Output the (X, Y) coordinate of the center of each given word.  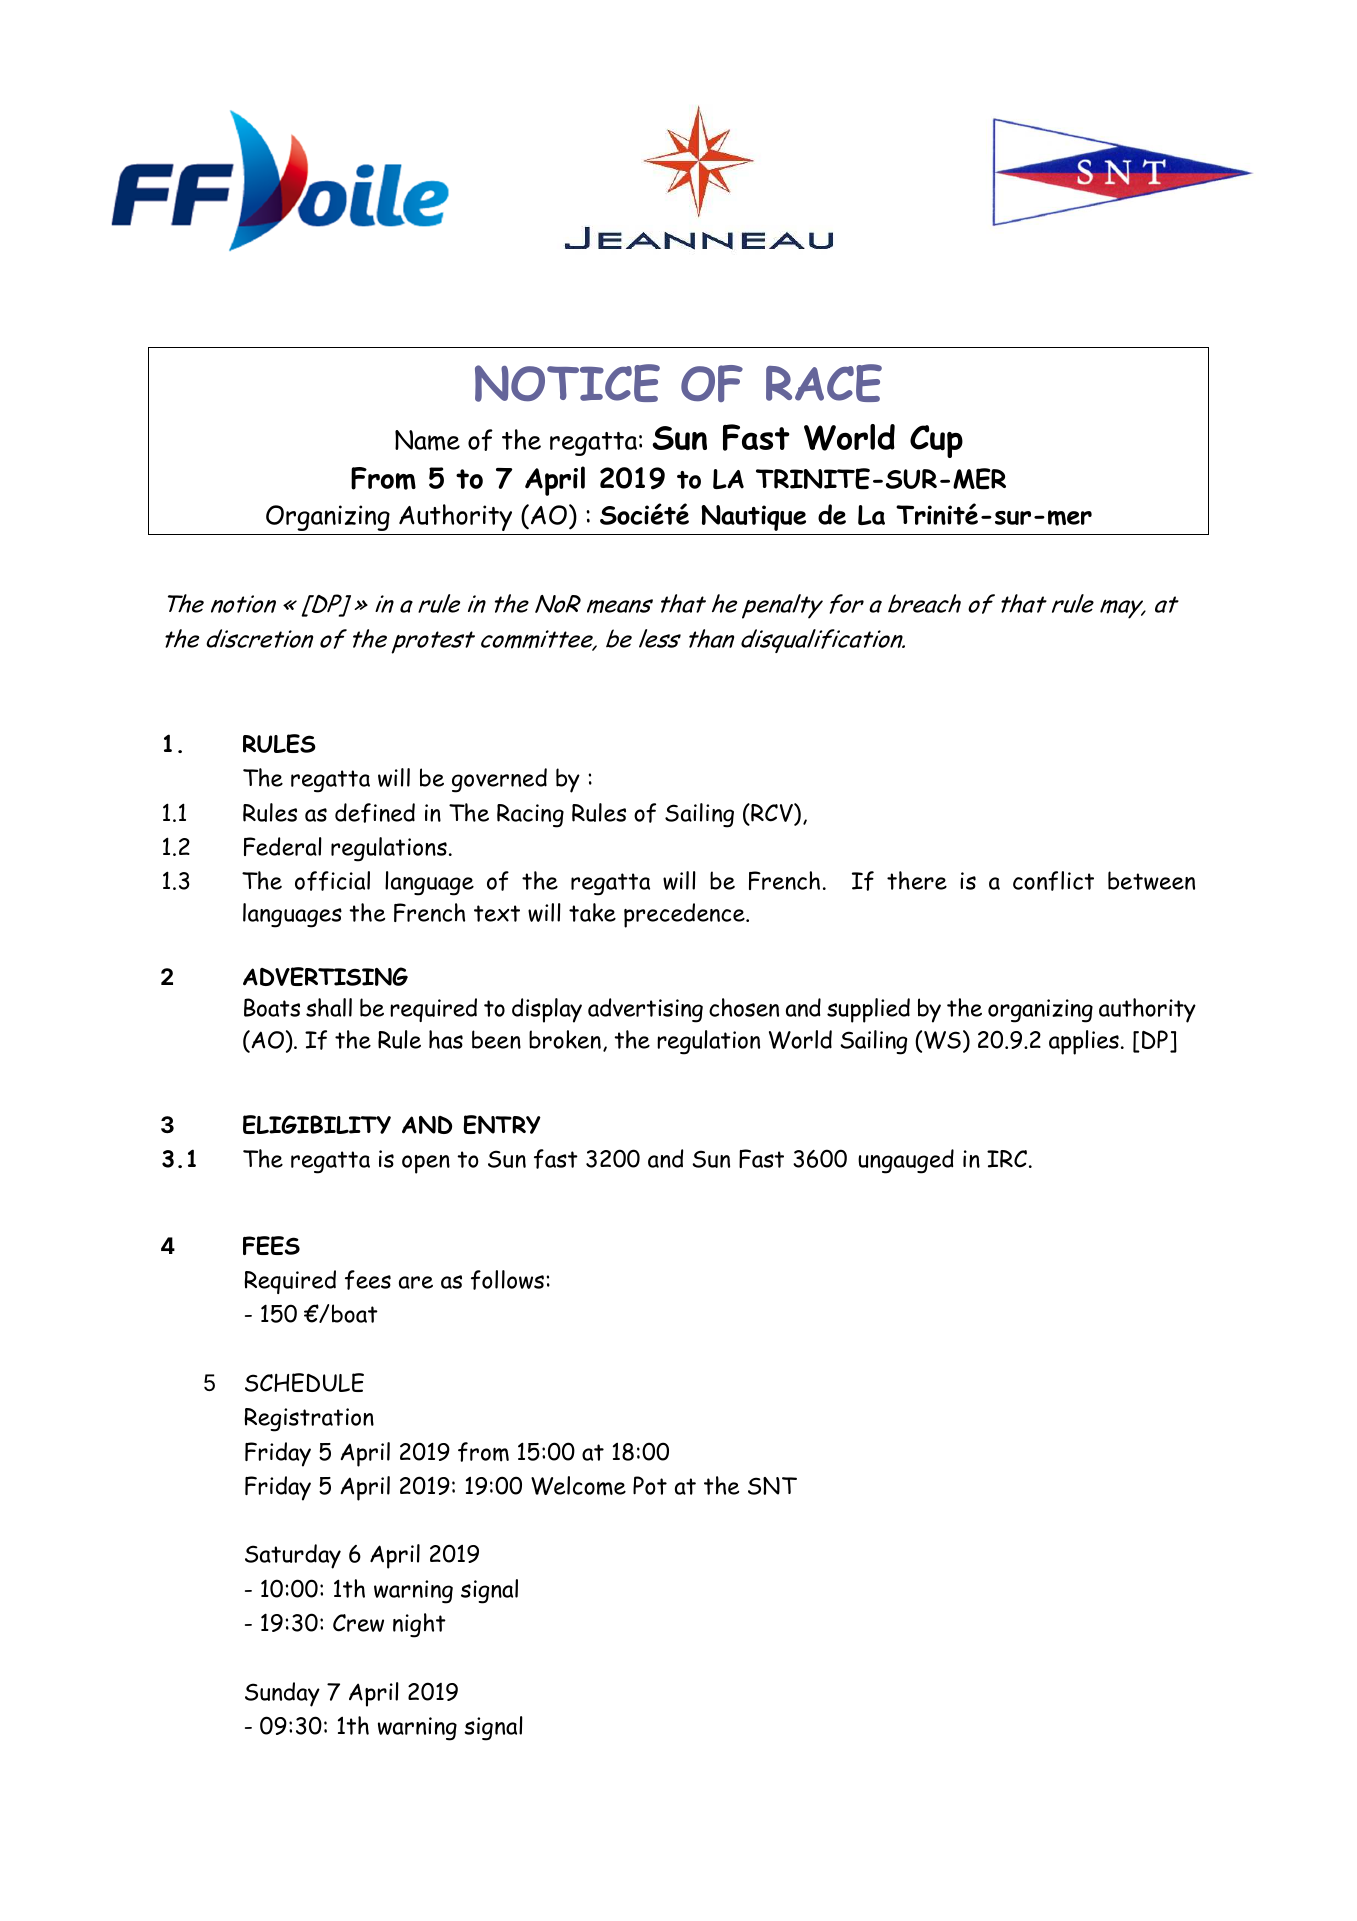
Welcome (578, 1486)
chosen (744, 1007)
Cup (936, 441)
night (419, 1625)
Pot (650, 1485)
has (446, 1039)
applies (1084, 1042)
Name (427, 440)
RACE (824, 383)
